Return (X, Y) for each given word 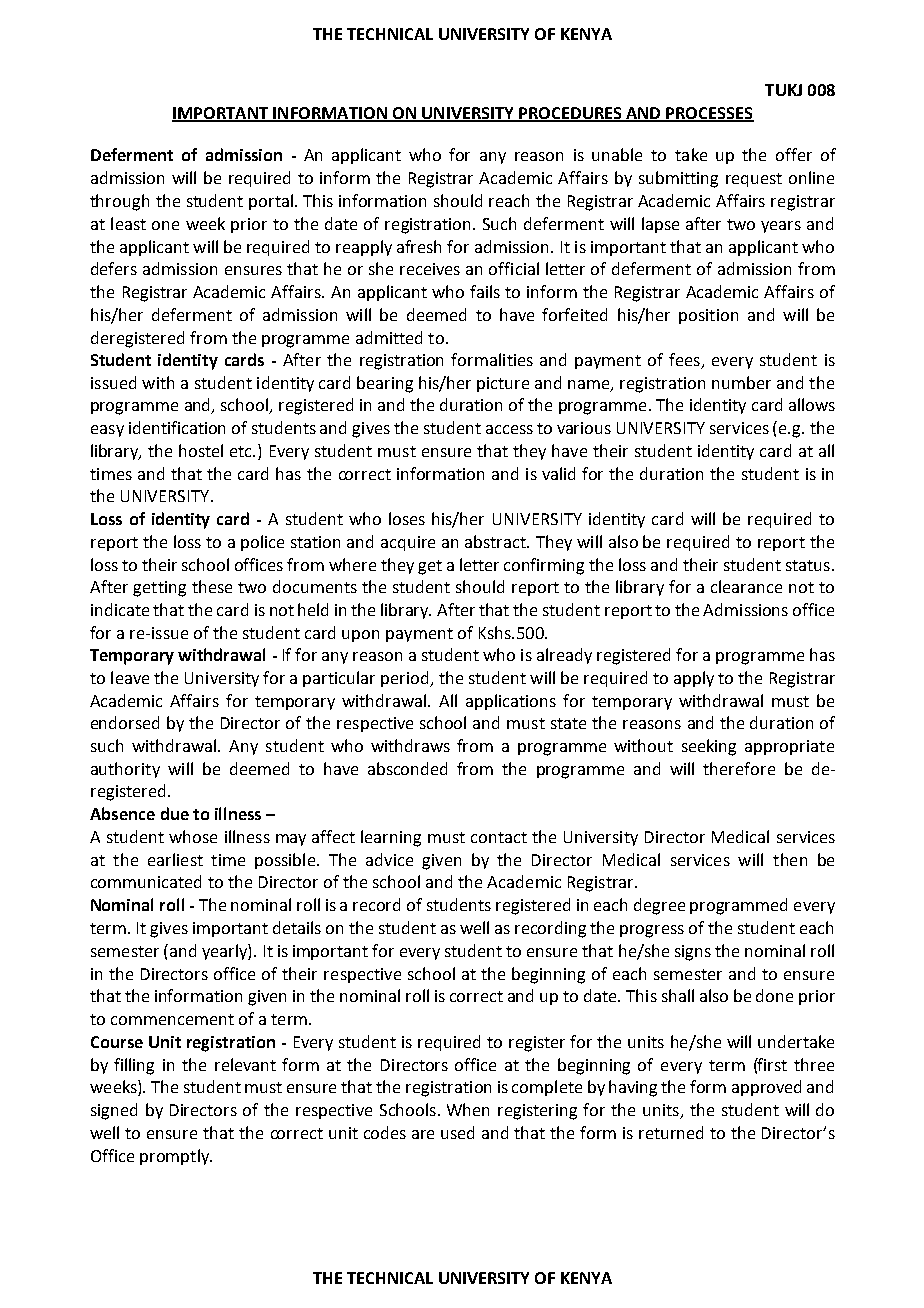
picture (503, 384)
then (790, 859)
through (119, 202)
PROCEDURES (570, 114)
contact (499, 837)
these (212, 586)
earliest (175, 859)
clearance (746, 586)
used (457, 1132)
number (741, 382)
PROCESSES (709, 114)
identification (177, 427)
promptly (175, 1157)
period (406, 679)
